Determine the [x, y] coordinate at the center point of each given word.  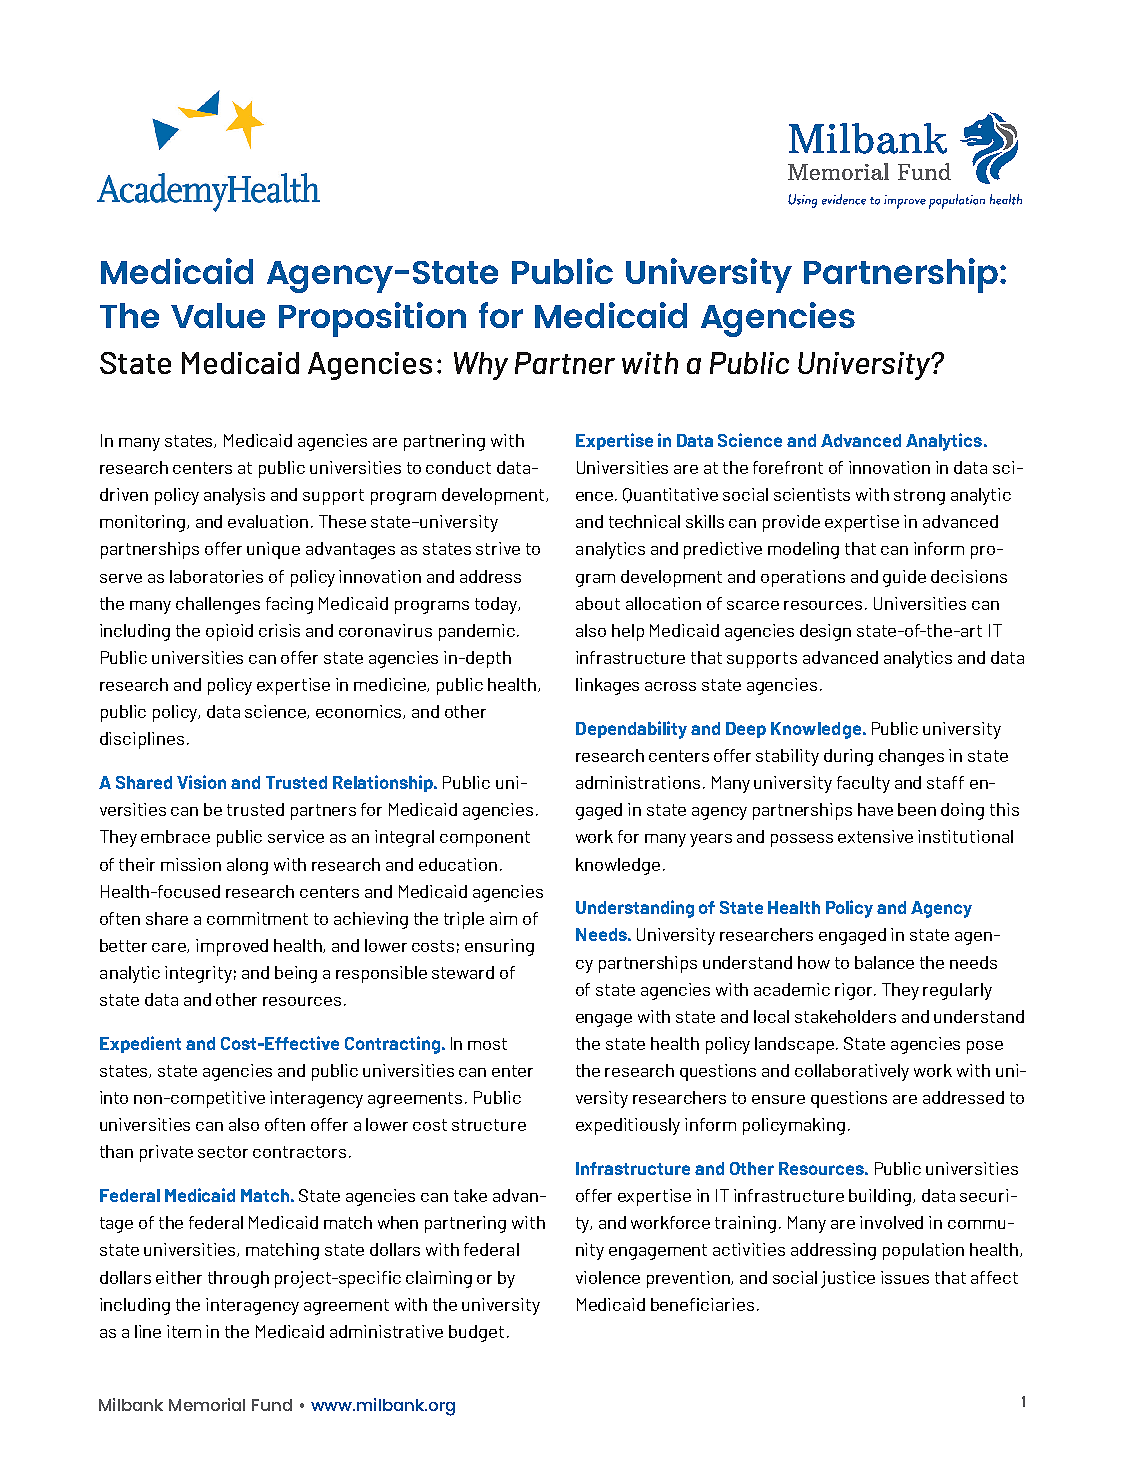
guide [904, 578]
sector [223, 1152]
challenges [218, 605]
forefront [788, 467]
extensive [875, 836]
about [598, 603]
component [485, 839]
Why [481, 366]
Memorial [207, 1404]
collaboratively [852, 1072]
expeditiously [628, 1126]
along [247, 866]
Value [218, 315]
